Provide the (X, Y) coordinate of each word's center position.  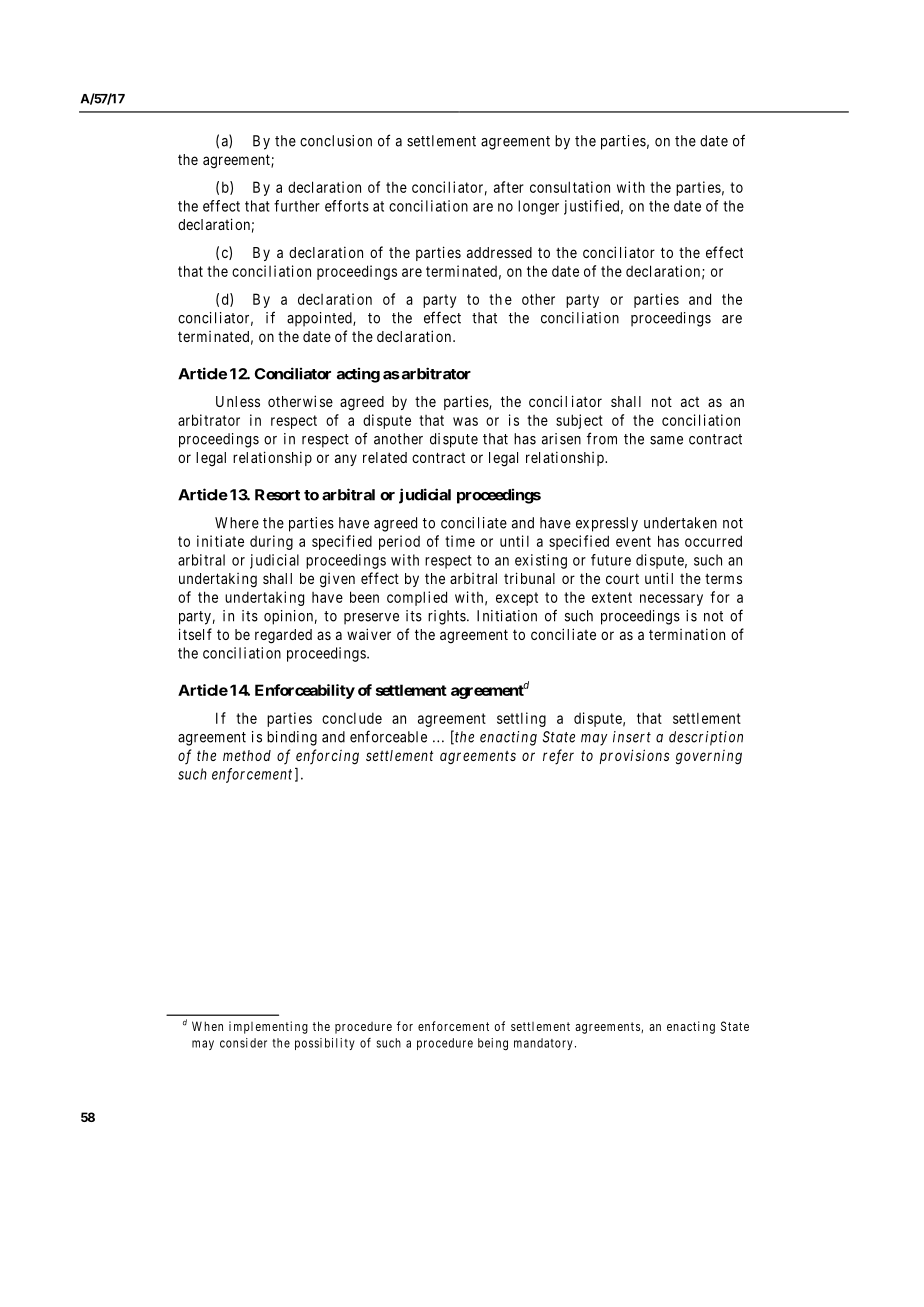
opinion (288, 617)
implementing (268, 1027)
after (509, 187)
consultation (570, 187)
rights (447, 617)
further (297, 206)
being (493, 1044)
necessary (671, 600)
